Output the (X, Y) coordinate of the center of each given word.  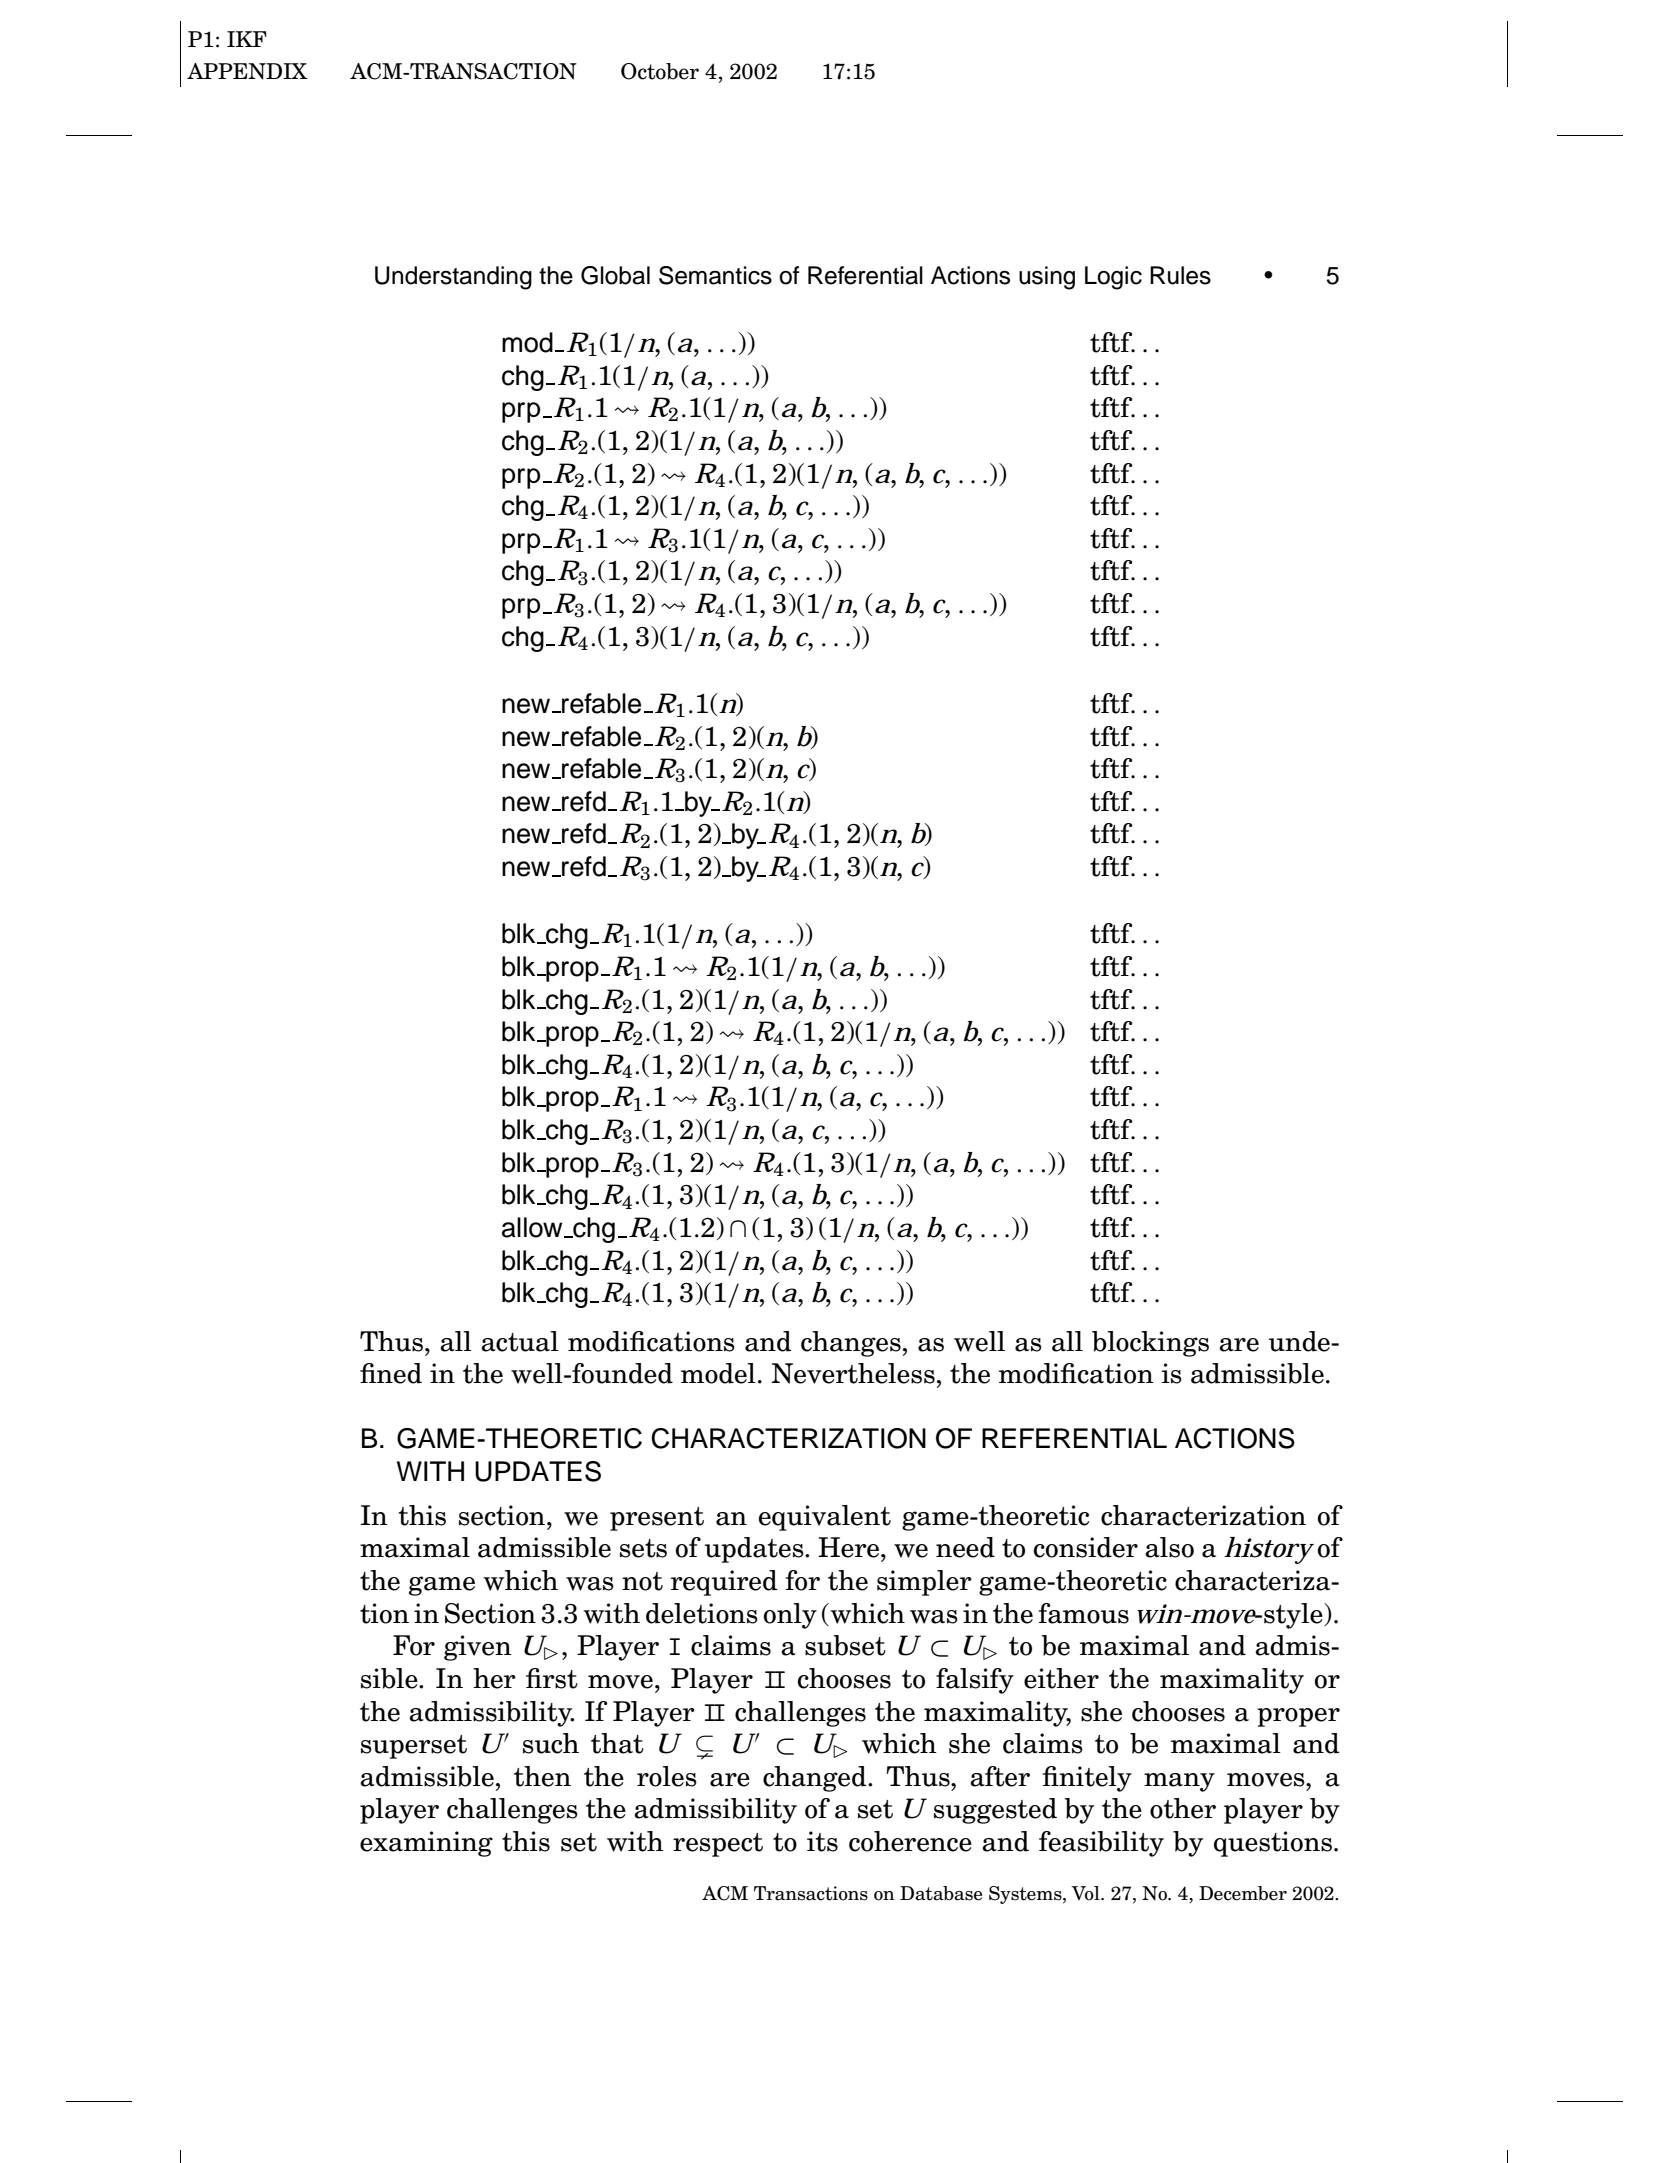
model (718, 1373)
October (660, 71)
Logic (1113, 278)
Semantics (715, 275)
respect (718, 1845)
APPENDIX (247, 71)
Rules (1180, 275)
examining (426, 1844)
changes (851, 1344)
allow (533, 1227)
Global (615, 275)
